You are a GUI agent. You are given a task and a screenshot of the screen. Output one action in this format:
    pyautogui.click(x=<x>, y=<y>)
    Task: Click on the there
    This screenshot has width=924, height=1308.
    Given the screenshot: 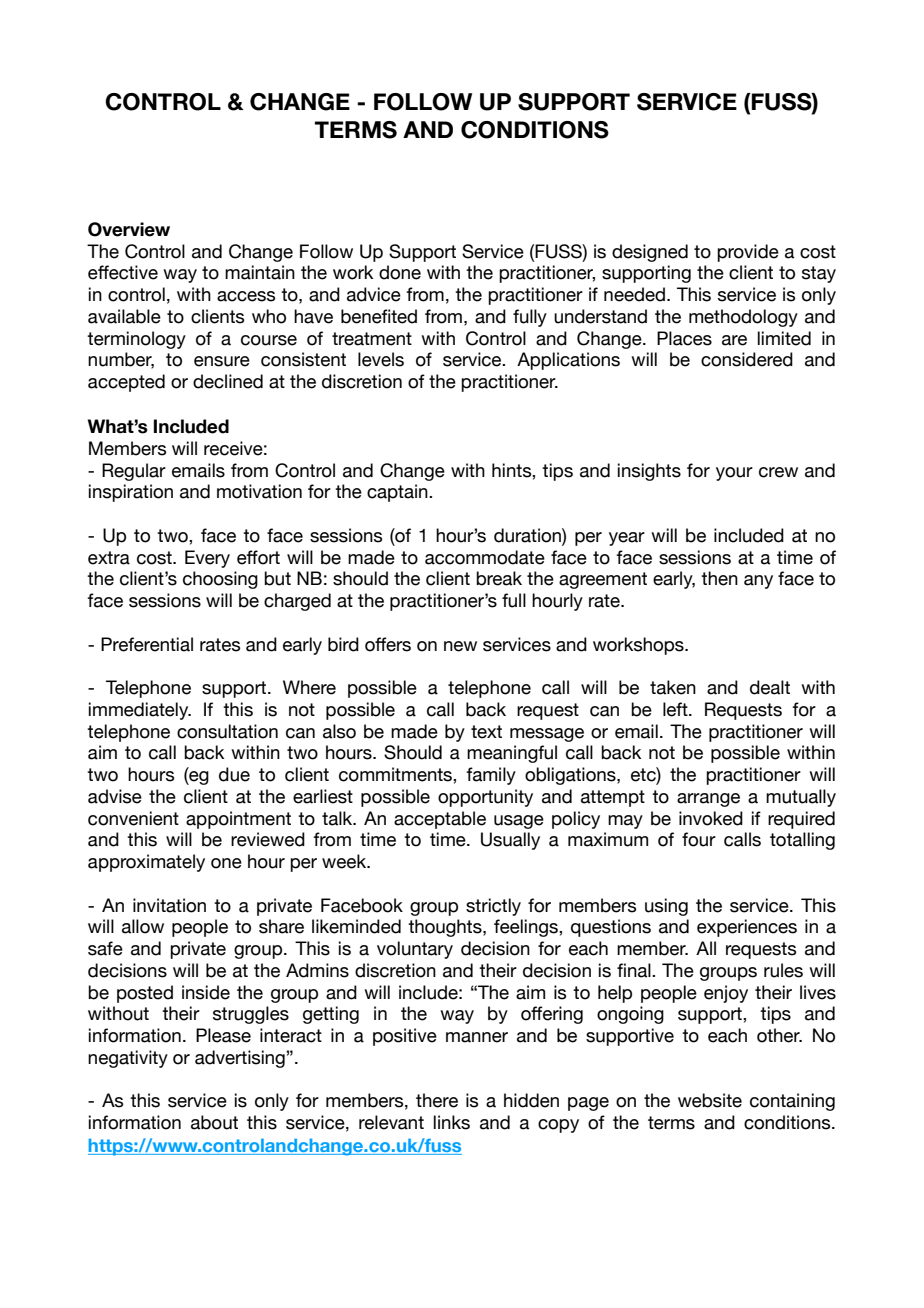 What is the action you would take?
    pyautogui.click(x=437, y=1100)
